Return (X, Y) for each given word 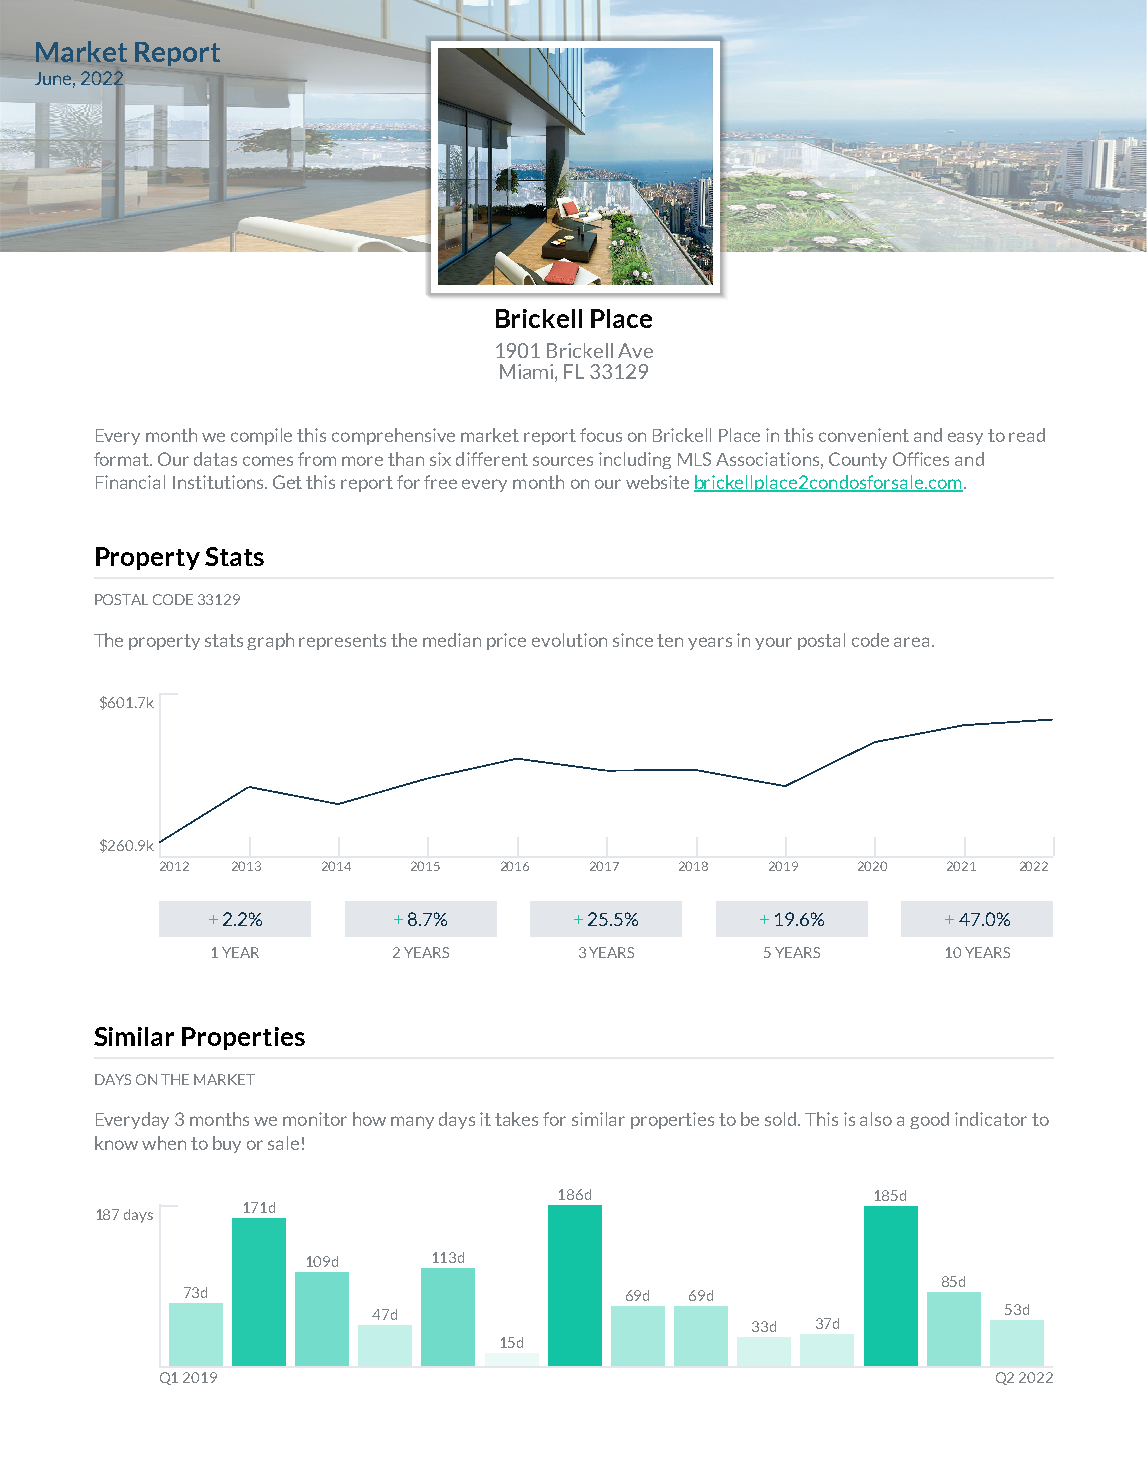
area (911, 642)
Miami (528, 371)
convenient (864, 435)
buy (227, 1144)
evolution (569, 640)
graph (270, 641)
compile (261, 436)
